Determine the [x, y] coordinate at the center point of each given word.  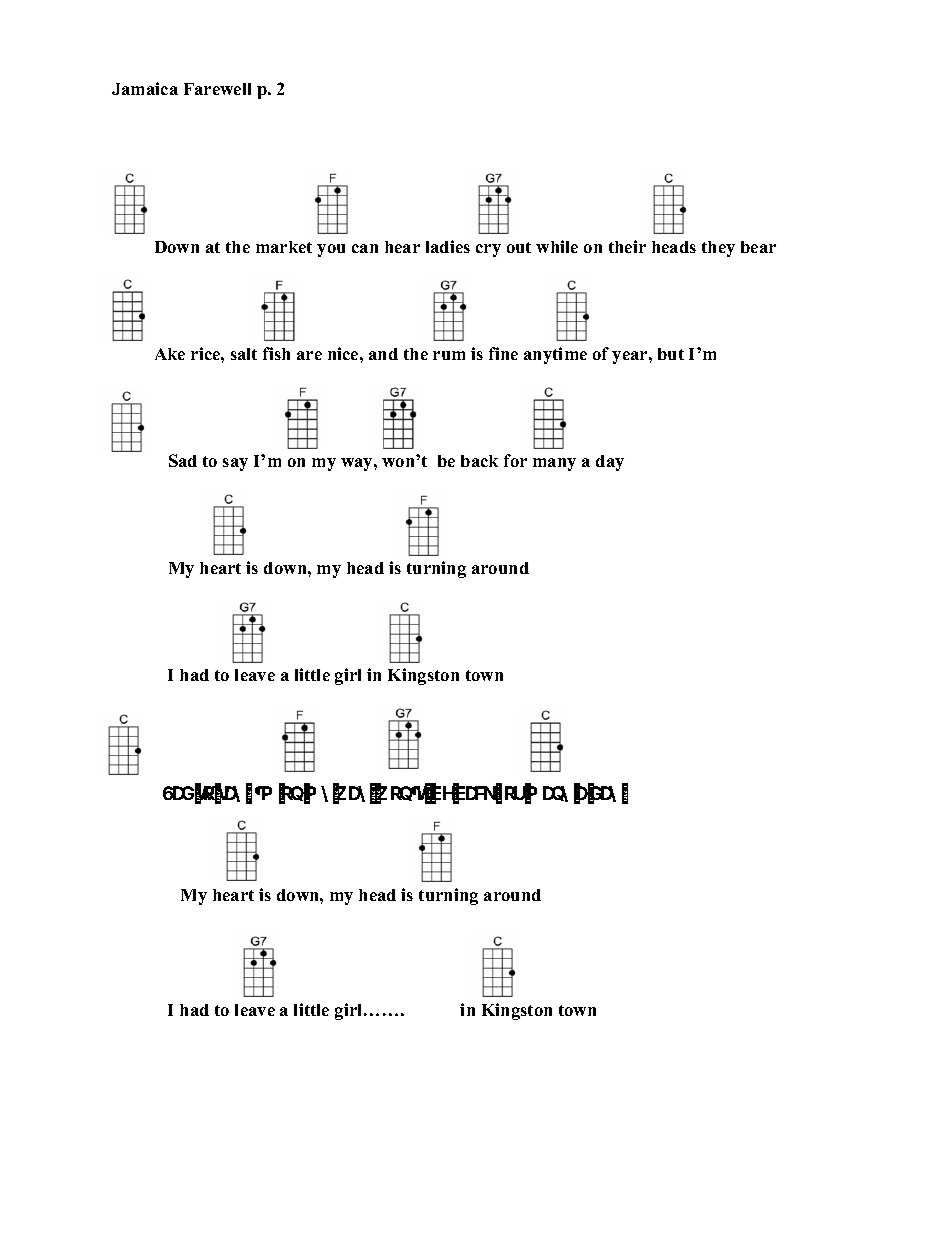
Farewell [217, 89]
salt [244, 354]
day [610, 463]
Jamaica [145, 88]
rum [449, 355]
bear [758, 247]
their [627, 246]
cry [488, 250]
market [284, 247]
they [718, 249]
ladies [448, 246]
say [235, 464]
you [331, 250]
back [479, 461]
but [671, 354]
